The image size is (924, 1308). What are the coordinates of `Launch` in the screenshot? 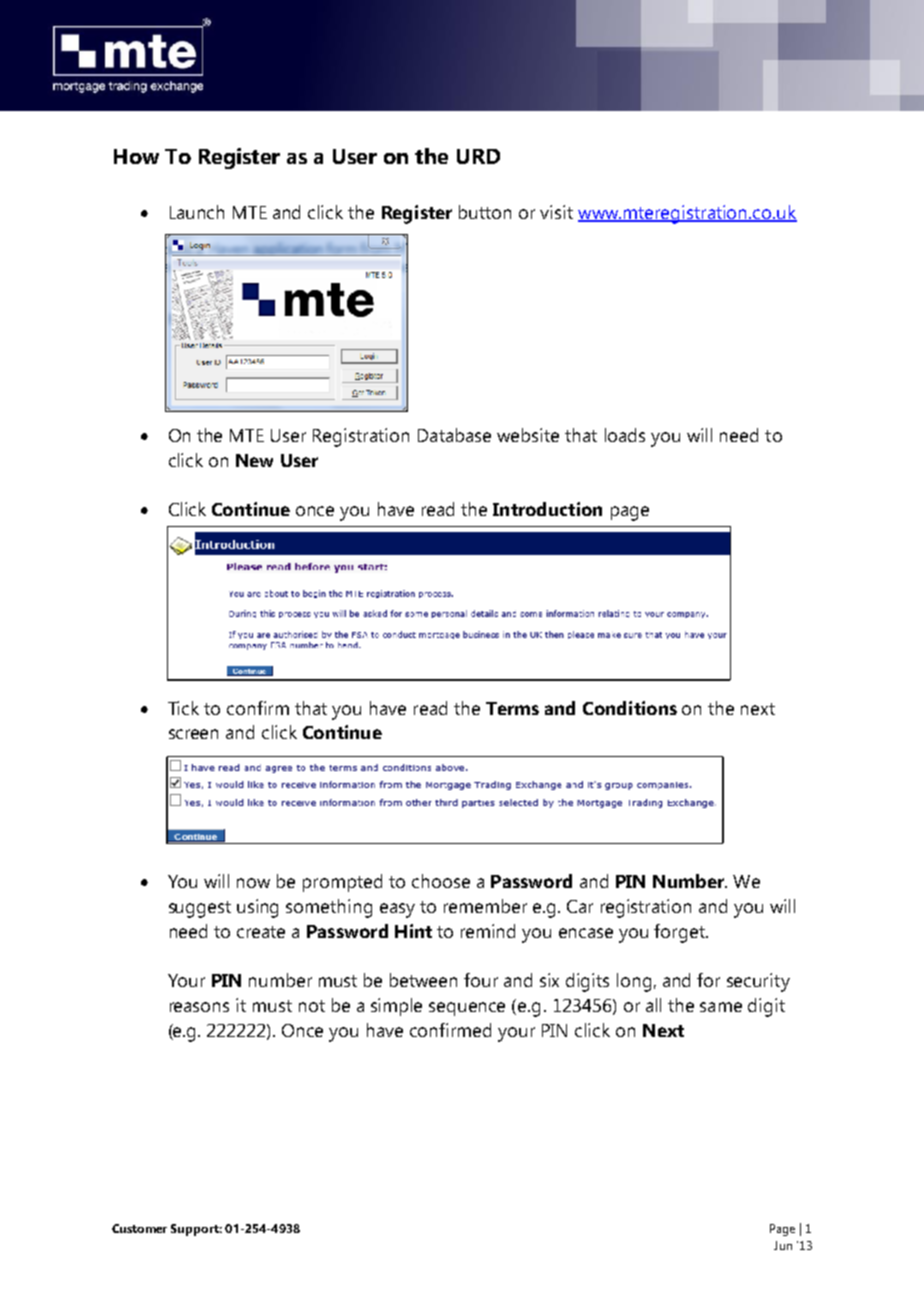 It's located at (197, 212).
